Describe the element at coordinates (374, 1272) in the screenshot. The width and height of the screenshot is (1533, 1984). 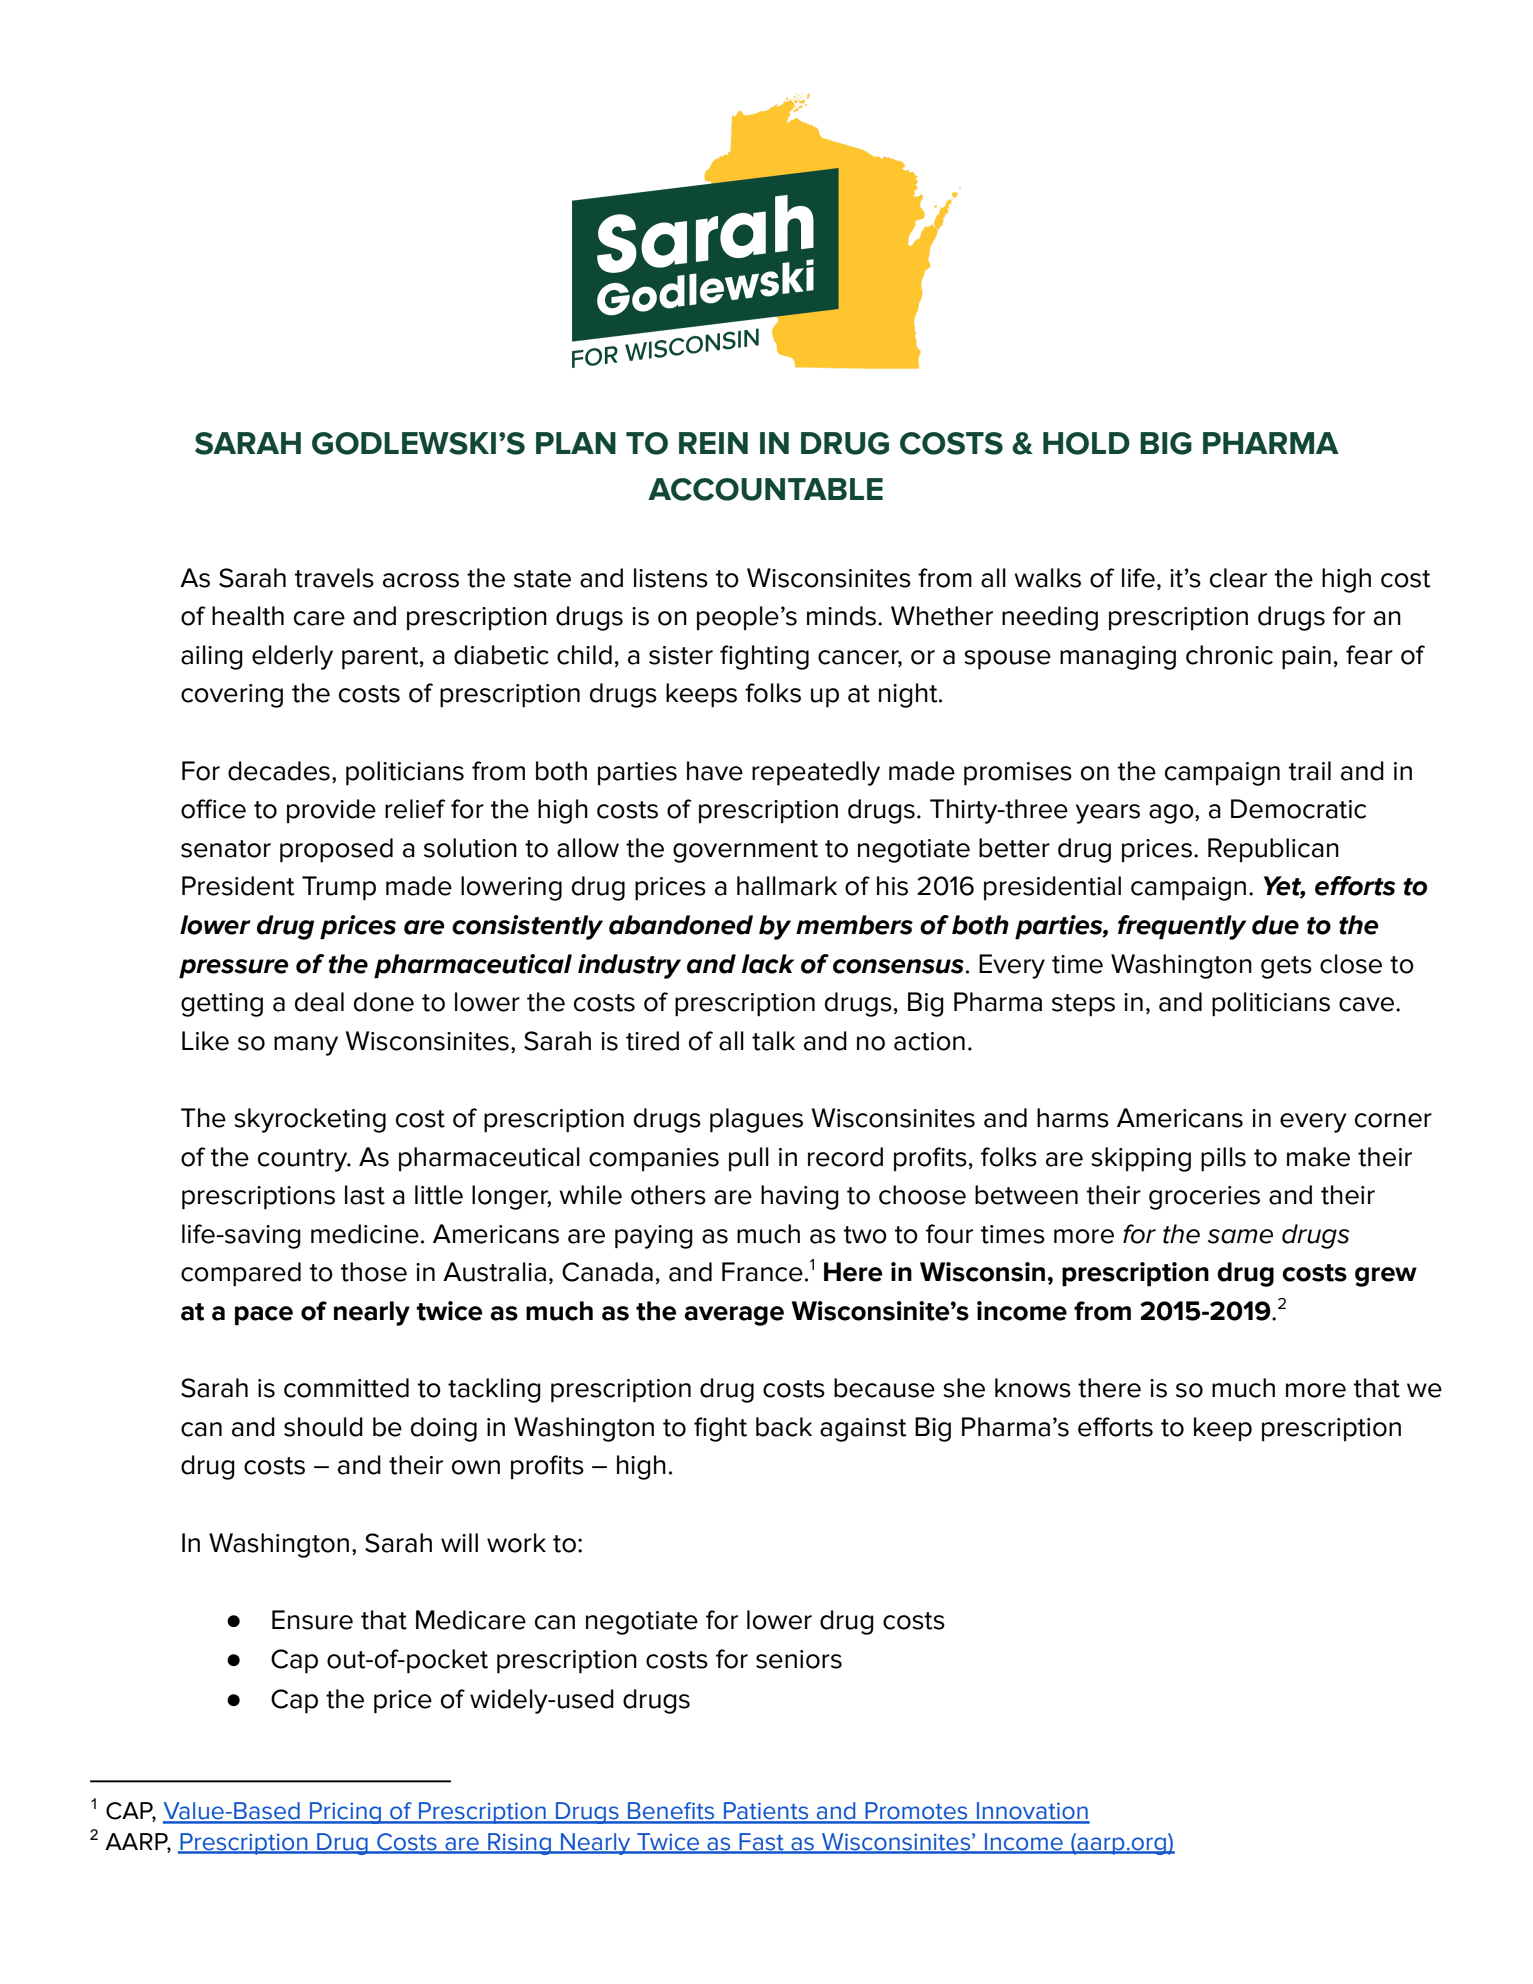
I see `those` at that location.
